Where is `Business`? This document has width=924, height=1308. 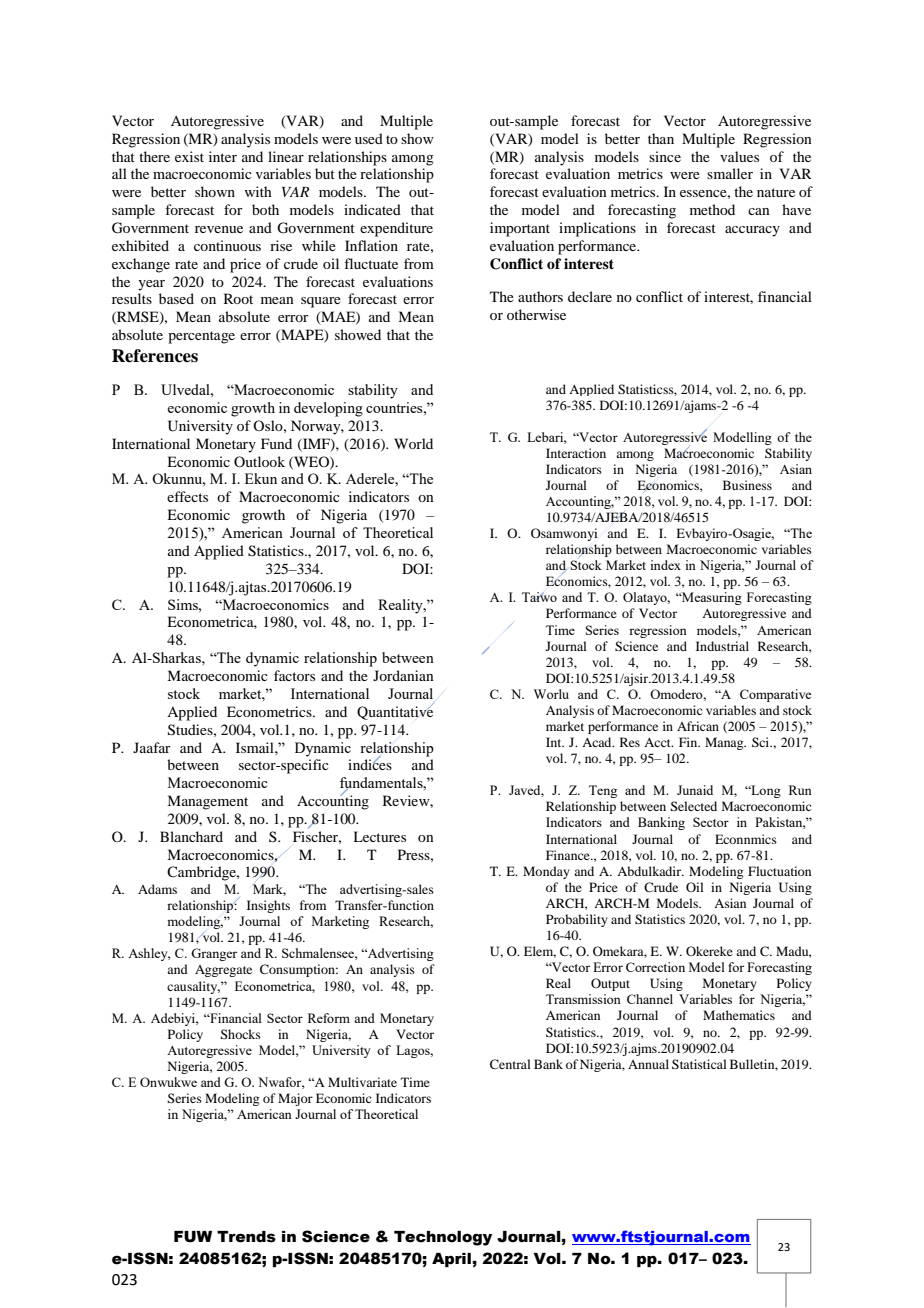
Business is located at coordinates (747, 485).
